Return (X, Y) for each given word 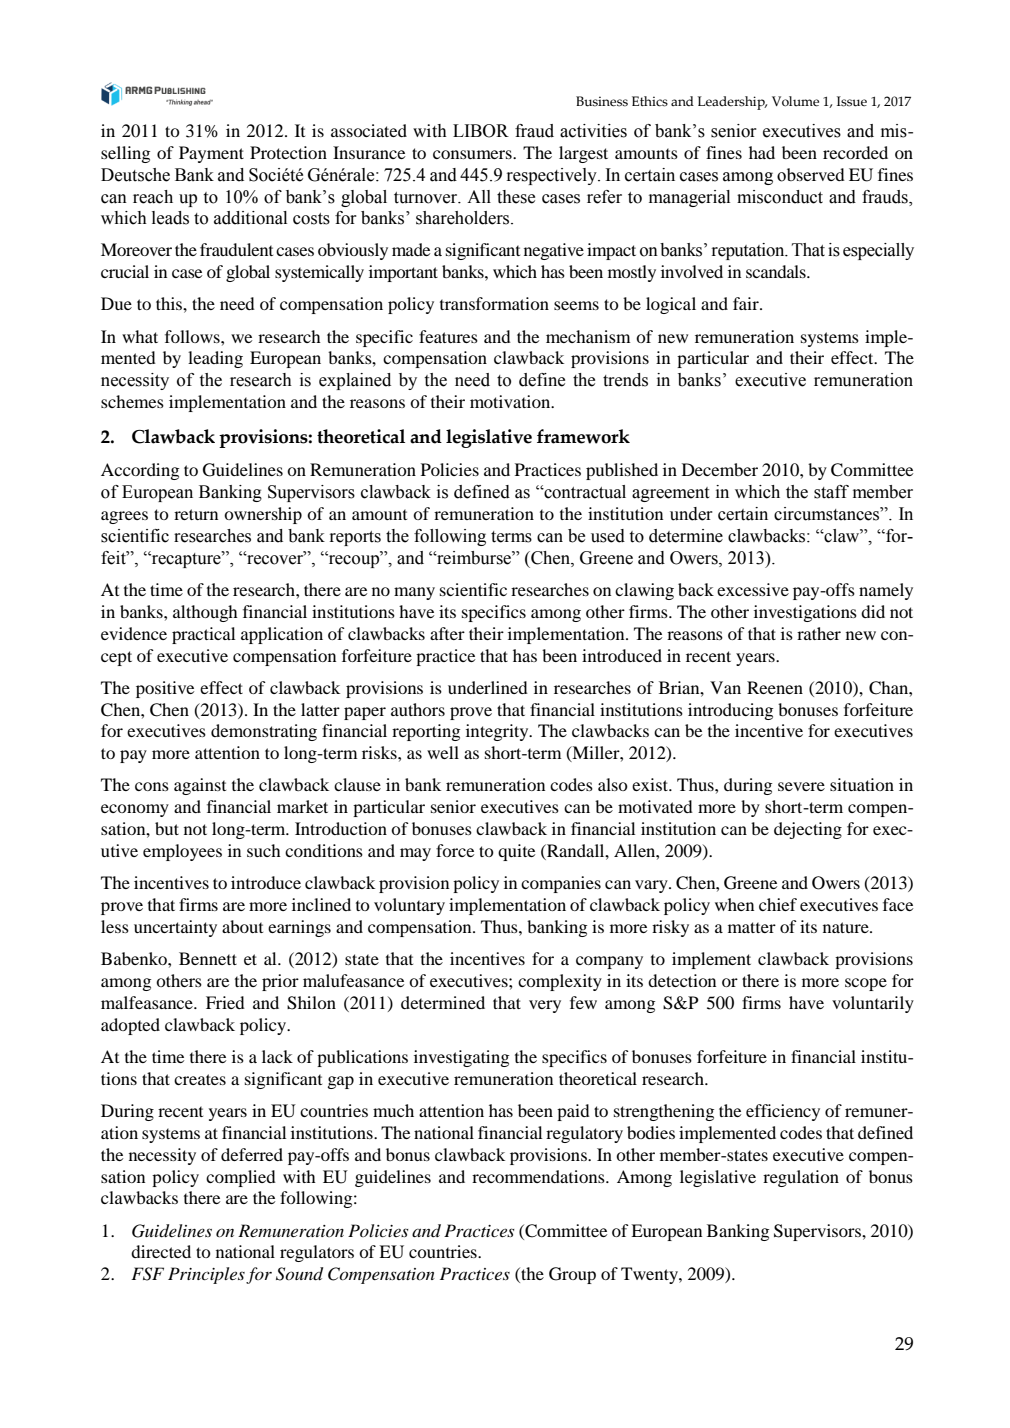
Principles (206, 1275)
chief (778, 904)
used (608, 536)
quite (516, 852)
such (264, 850)
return (196, 514)
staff (831, 492)
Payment (211, 154)
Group (572, 1275)
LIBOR (481, 131)
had (762, 152)
